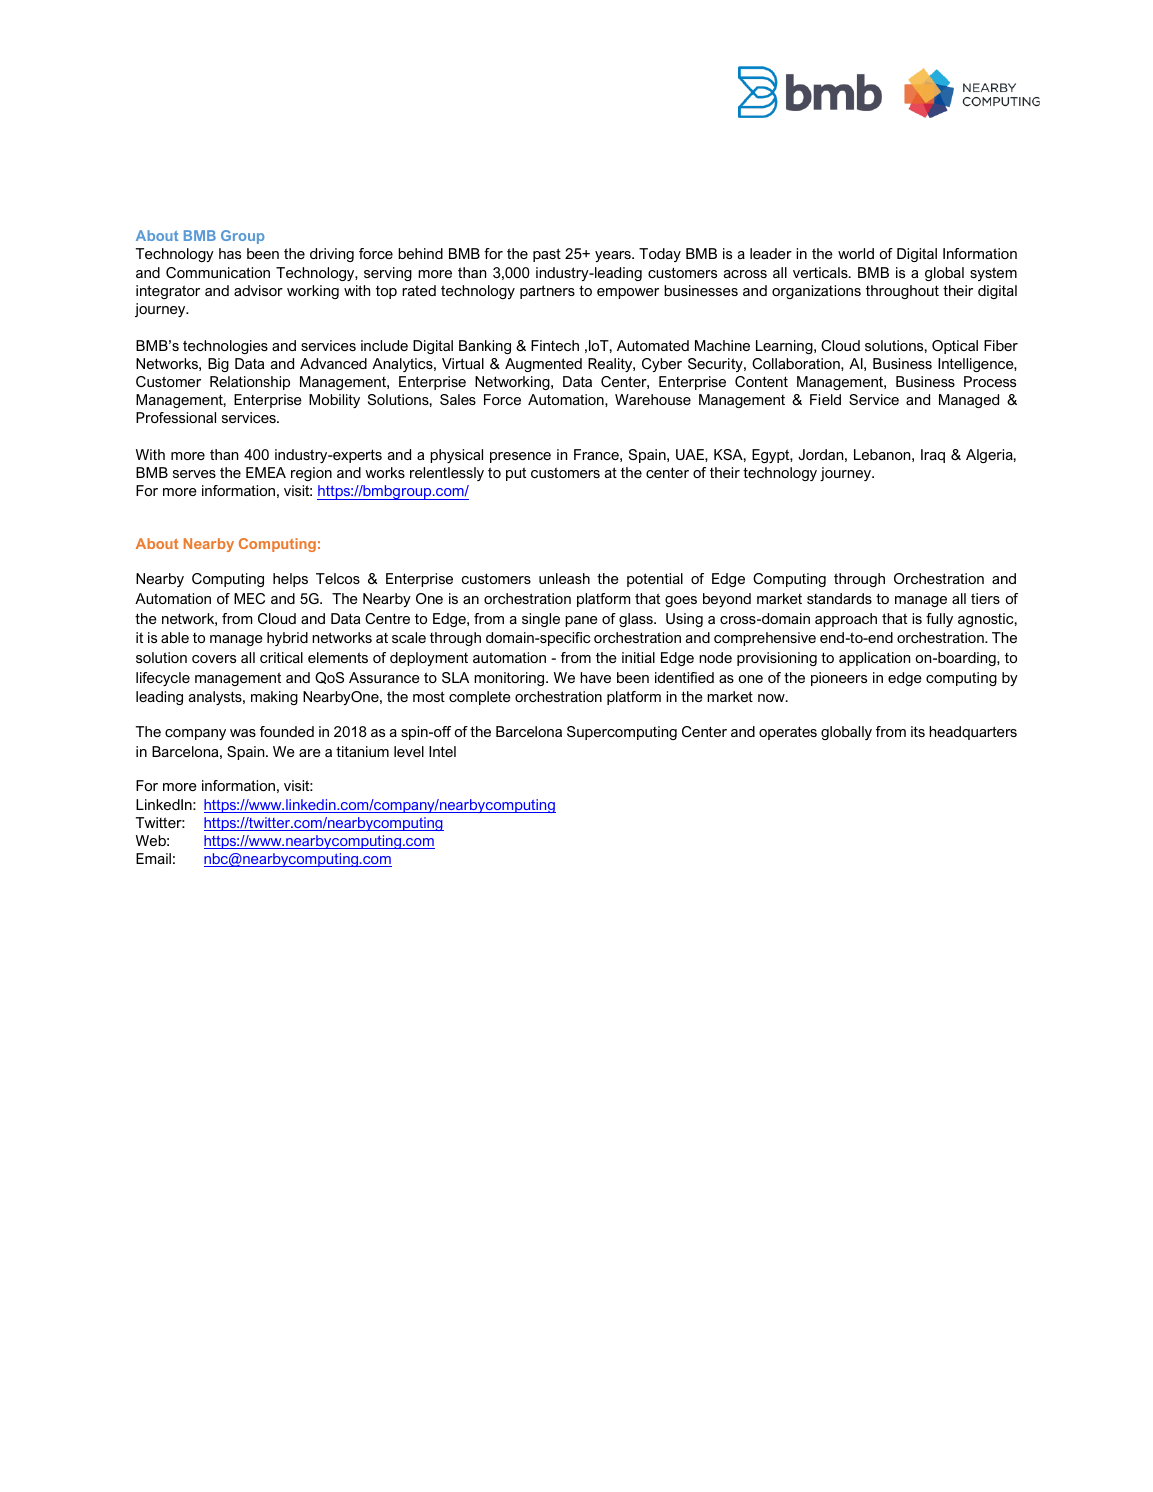 The width and height of the screenshot is (1153, 1492). I want to click on Professional, so click(176, 417).
